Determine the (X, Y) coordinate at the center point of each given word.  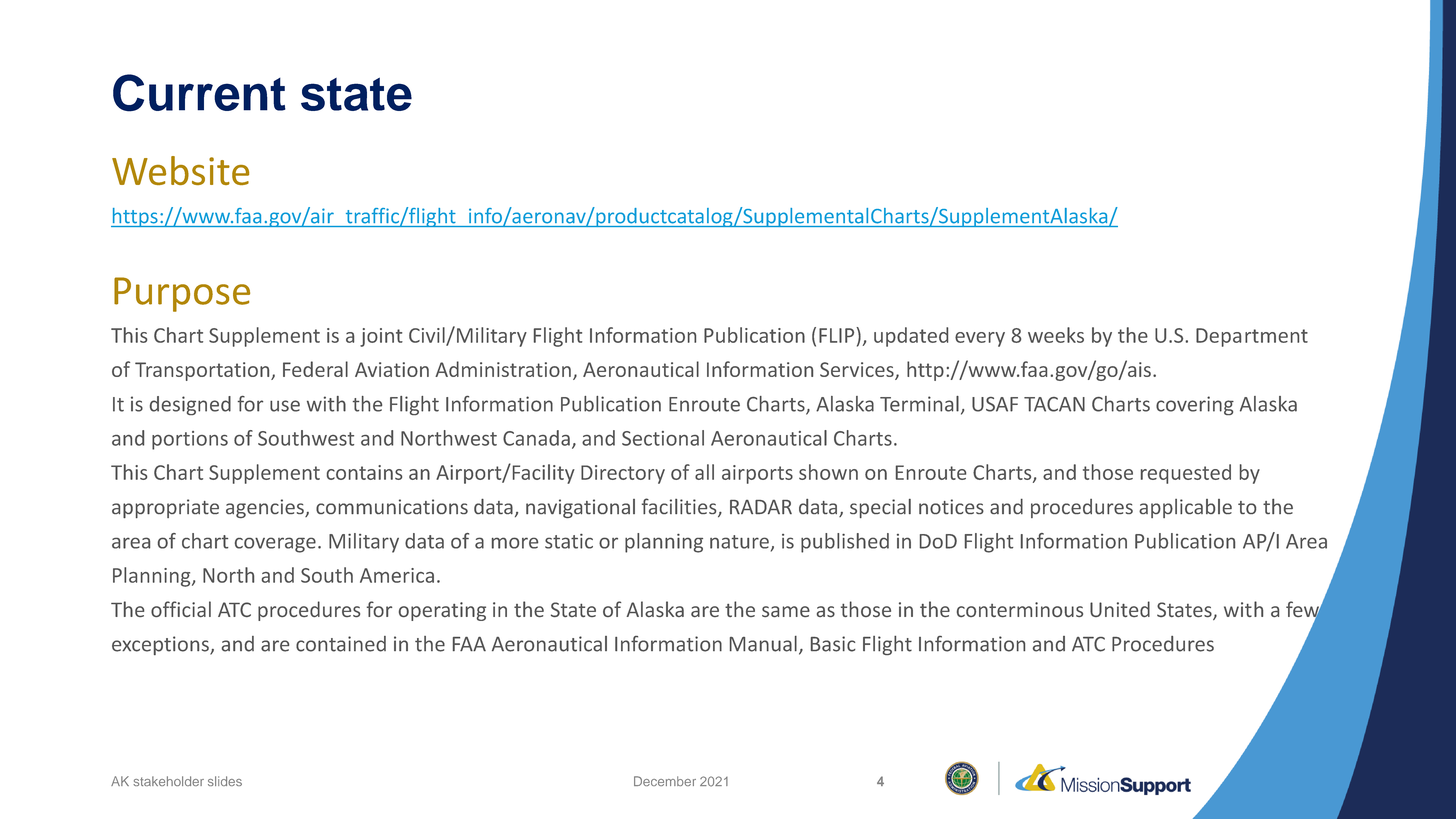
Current (199, 93)
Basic (833, 644)
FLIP (838, 335)
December (665, 781)
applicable (1185, 508)
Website (180, 170)
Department (1252, 337)
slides (225, 781)
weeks (1056, 335)
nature (739, 542)
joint (381, 337)
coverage (275, 545)
